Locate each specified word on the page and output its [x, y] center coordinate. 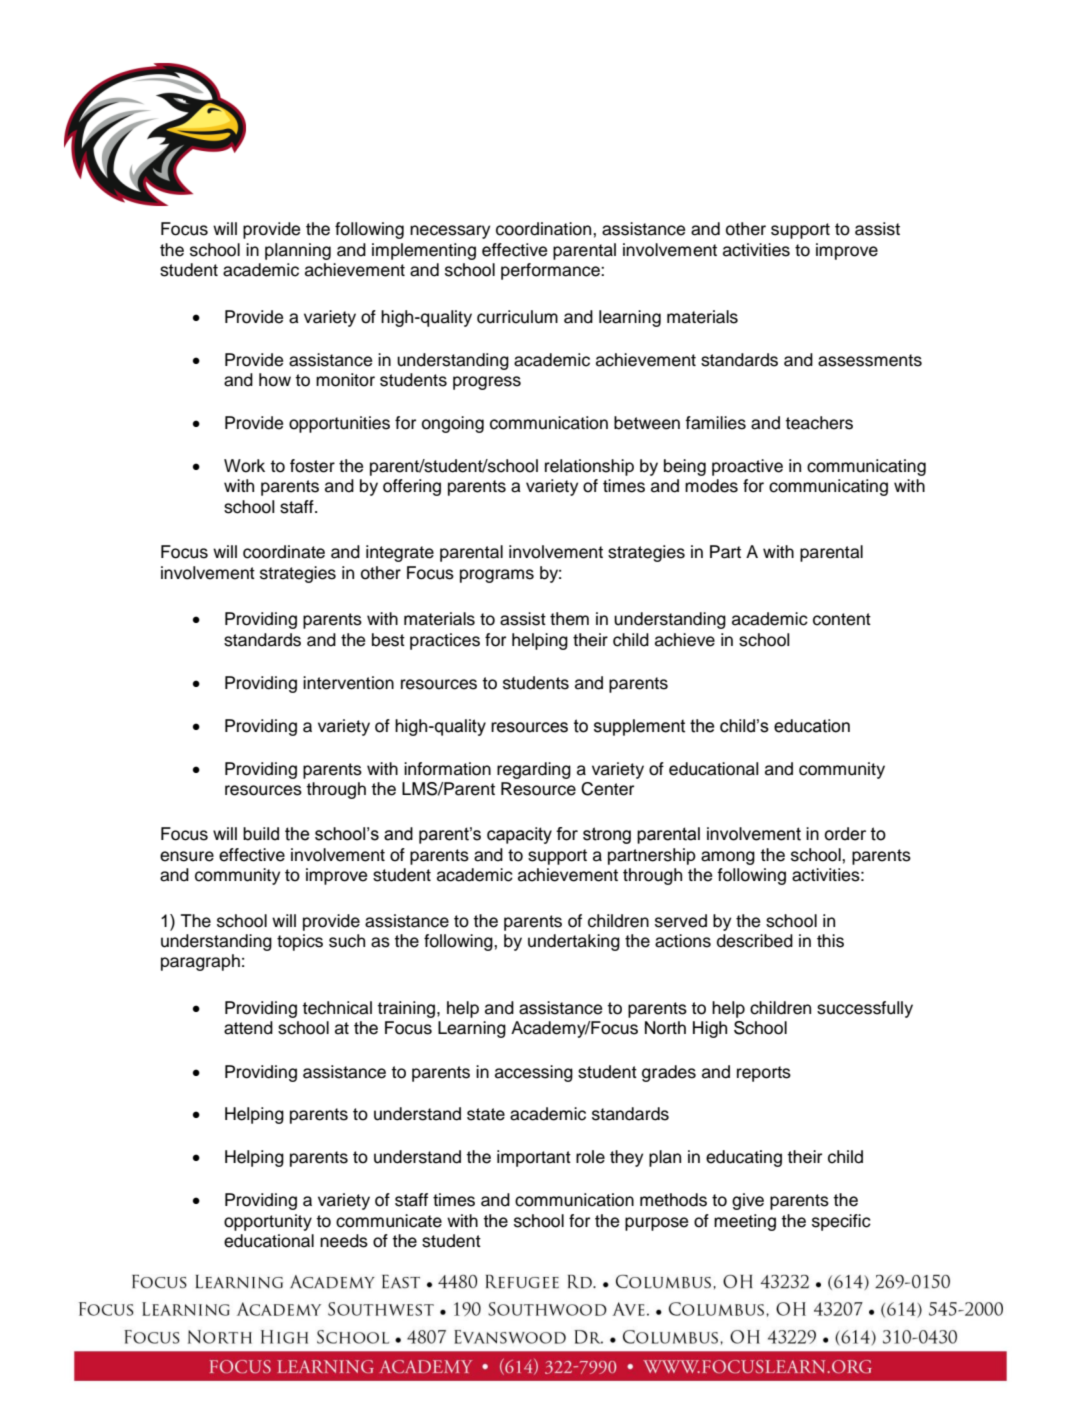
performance [551, 271]
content [842, 619]
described [755, 941]
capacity [519, 835]
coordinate [284, 552]
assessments [870, 360]
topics [300, 942]
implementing [424, 251]
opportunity [268, 1222]
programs [497, 576]
